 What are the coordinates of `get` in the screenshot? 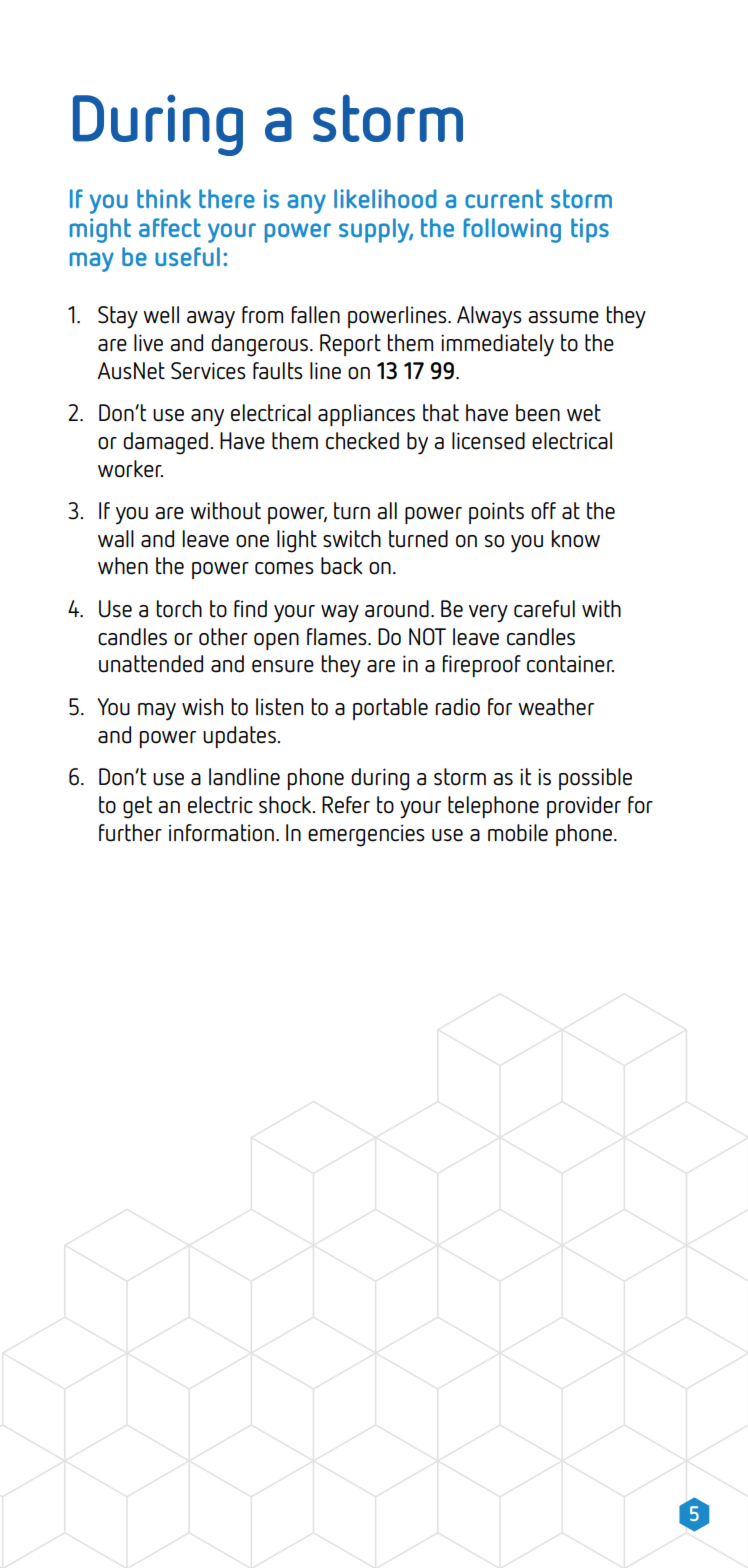 It's located at (137, 807).
